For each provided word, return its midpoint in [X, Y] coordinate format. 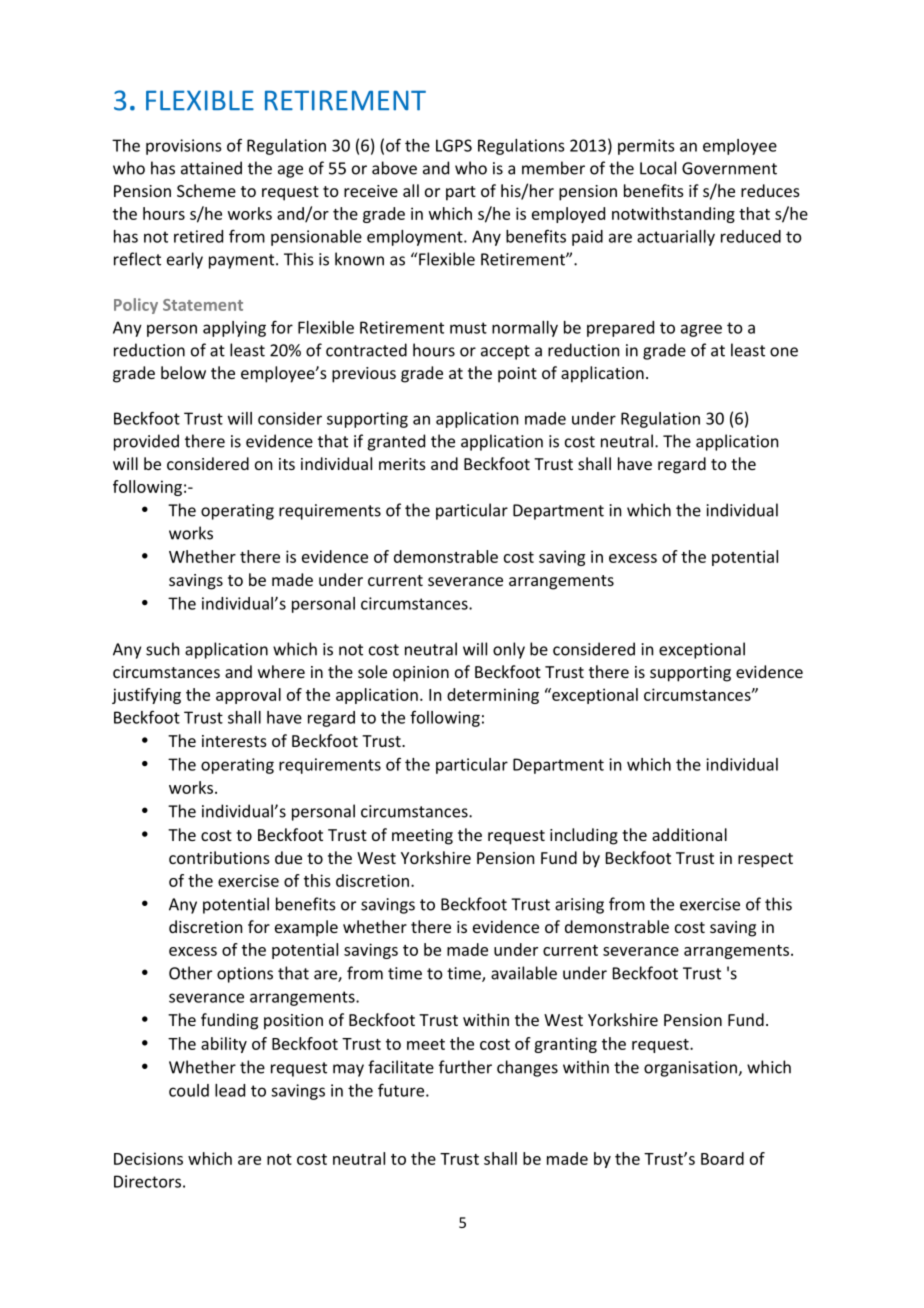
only [509, 650]
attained [211, 168]
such [162, 649]
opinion [421, 674]
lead [230, 1090]
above [394, 168]
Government [729, 168]
